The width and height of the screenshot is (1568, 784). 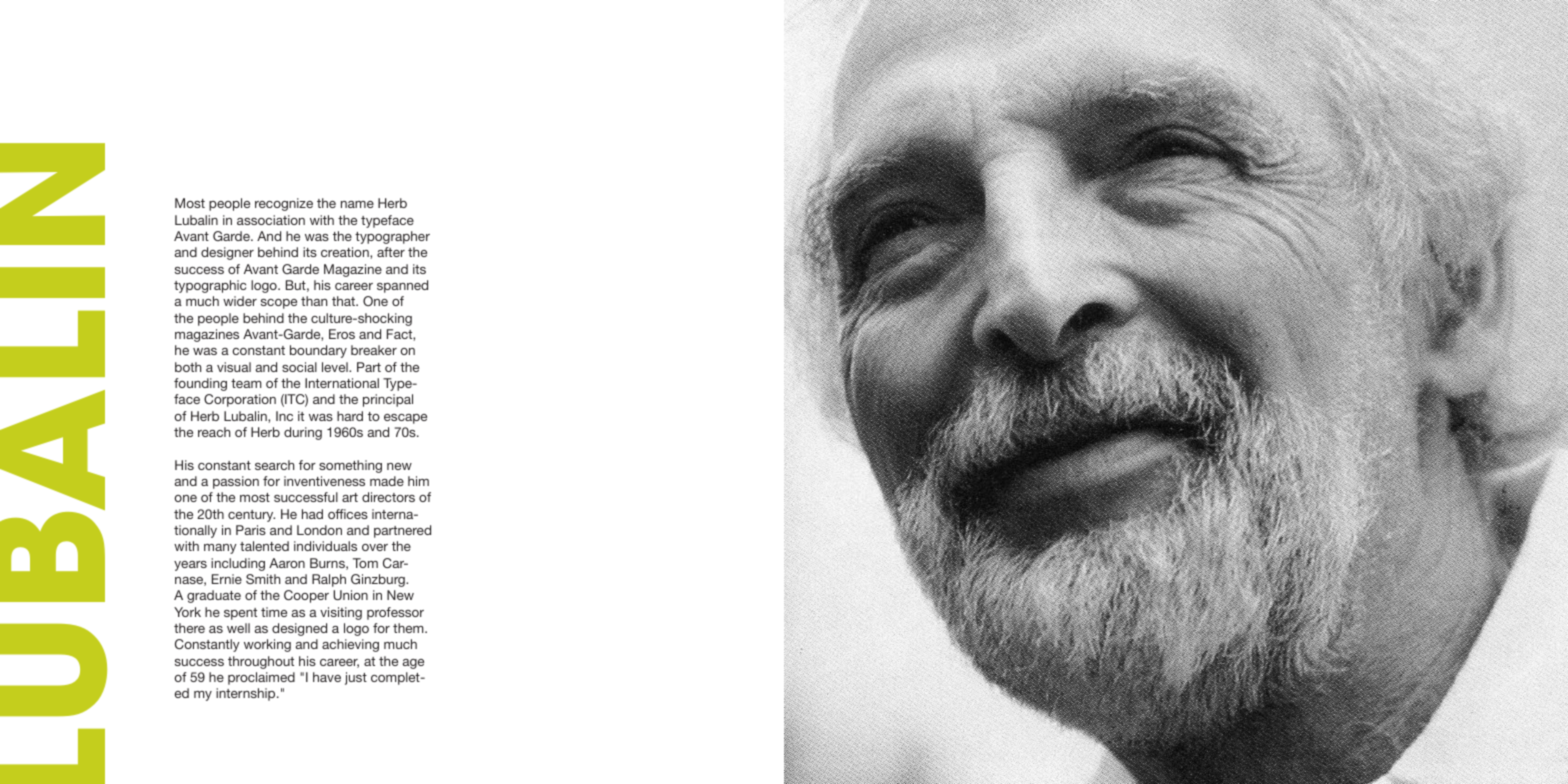 I want to click on age, so click(x=413, y=664).
